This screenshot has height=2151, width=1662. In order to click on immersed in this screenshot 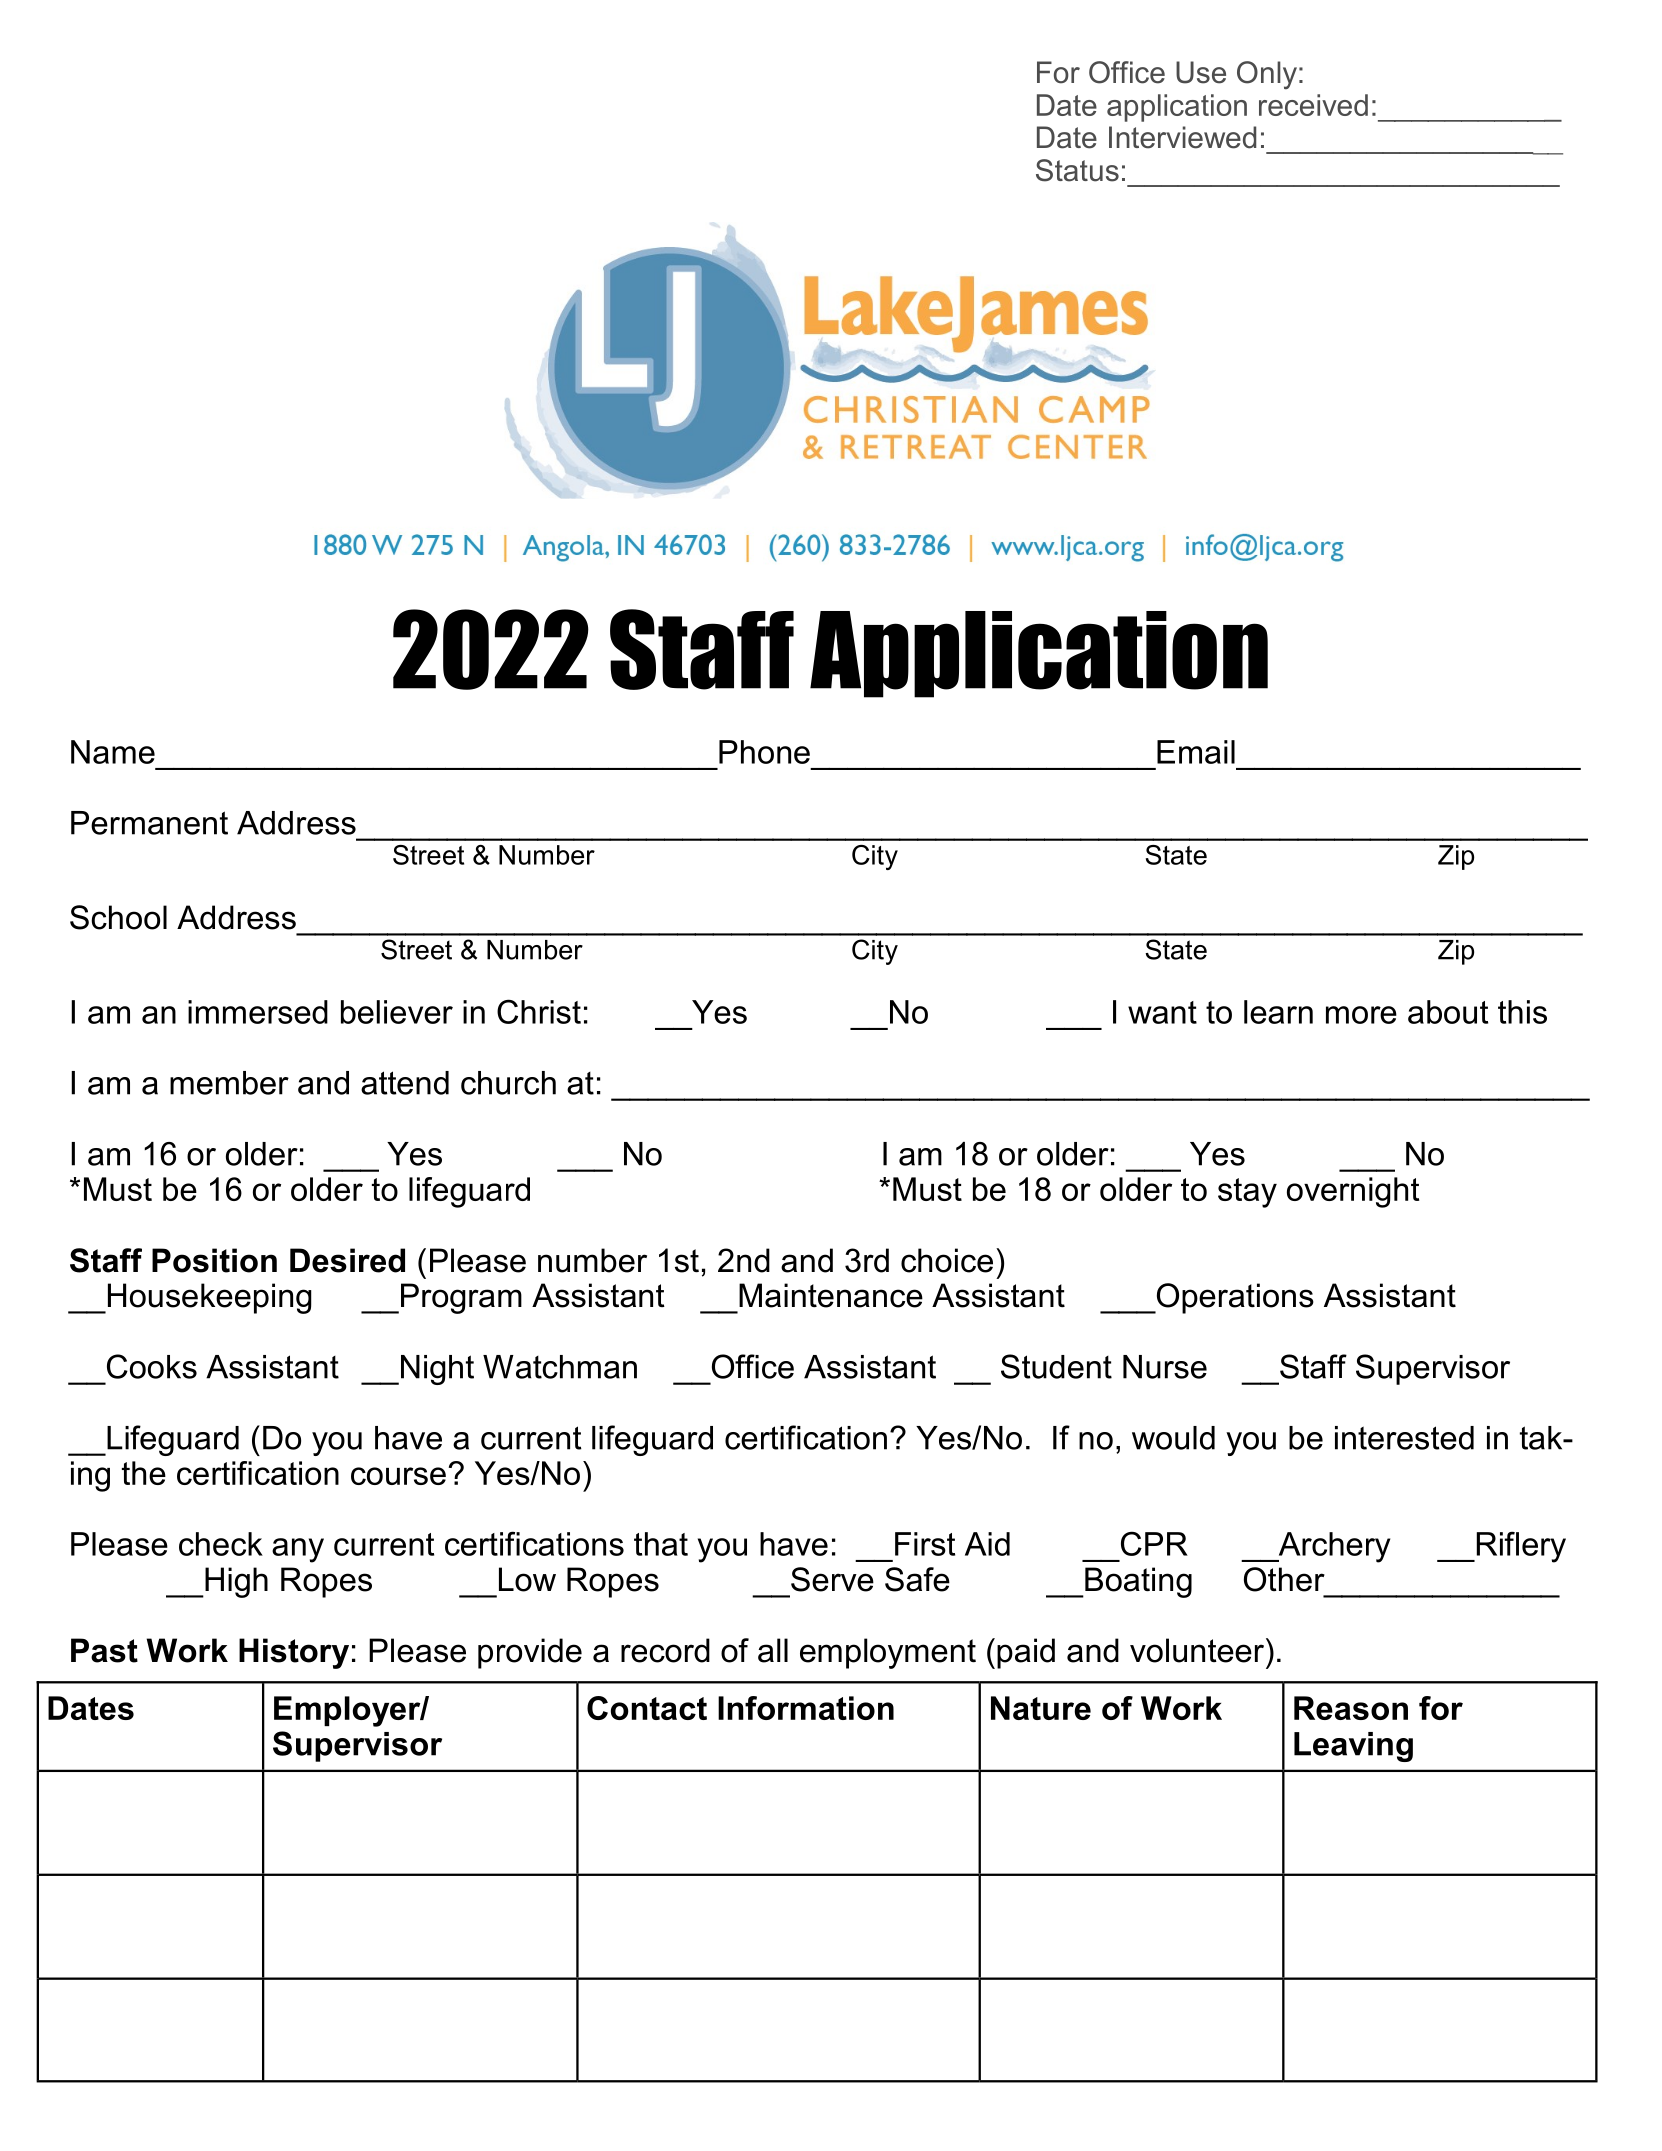, I will do `click(258, 1012)`.
